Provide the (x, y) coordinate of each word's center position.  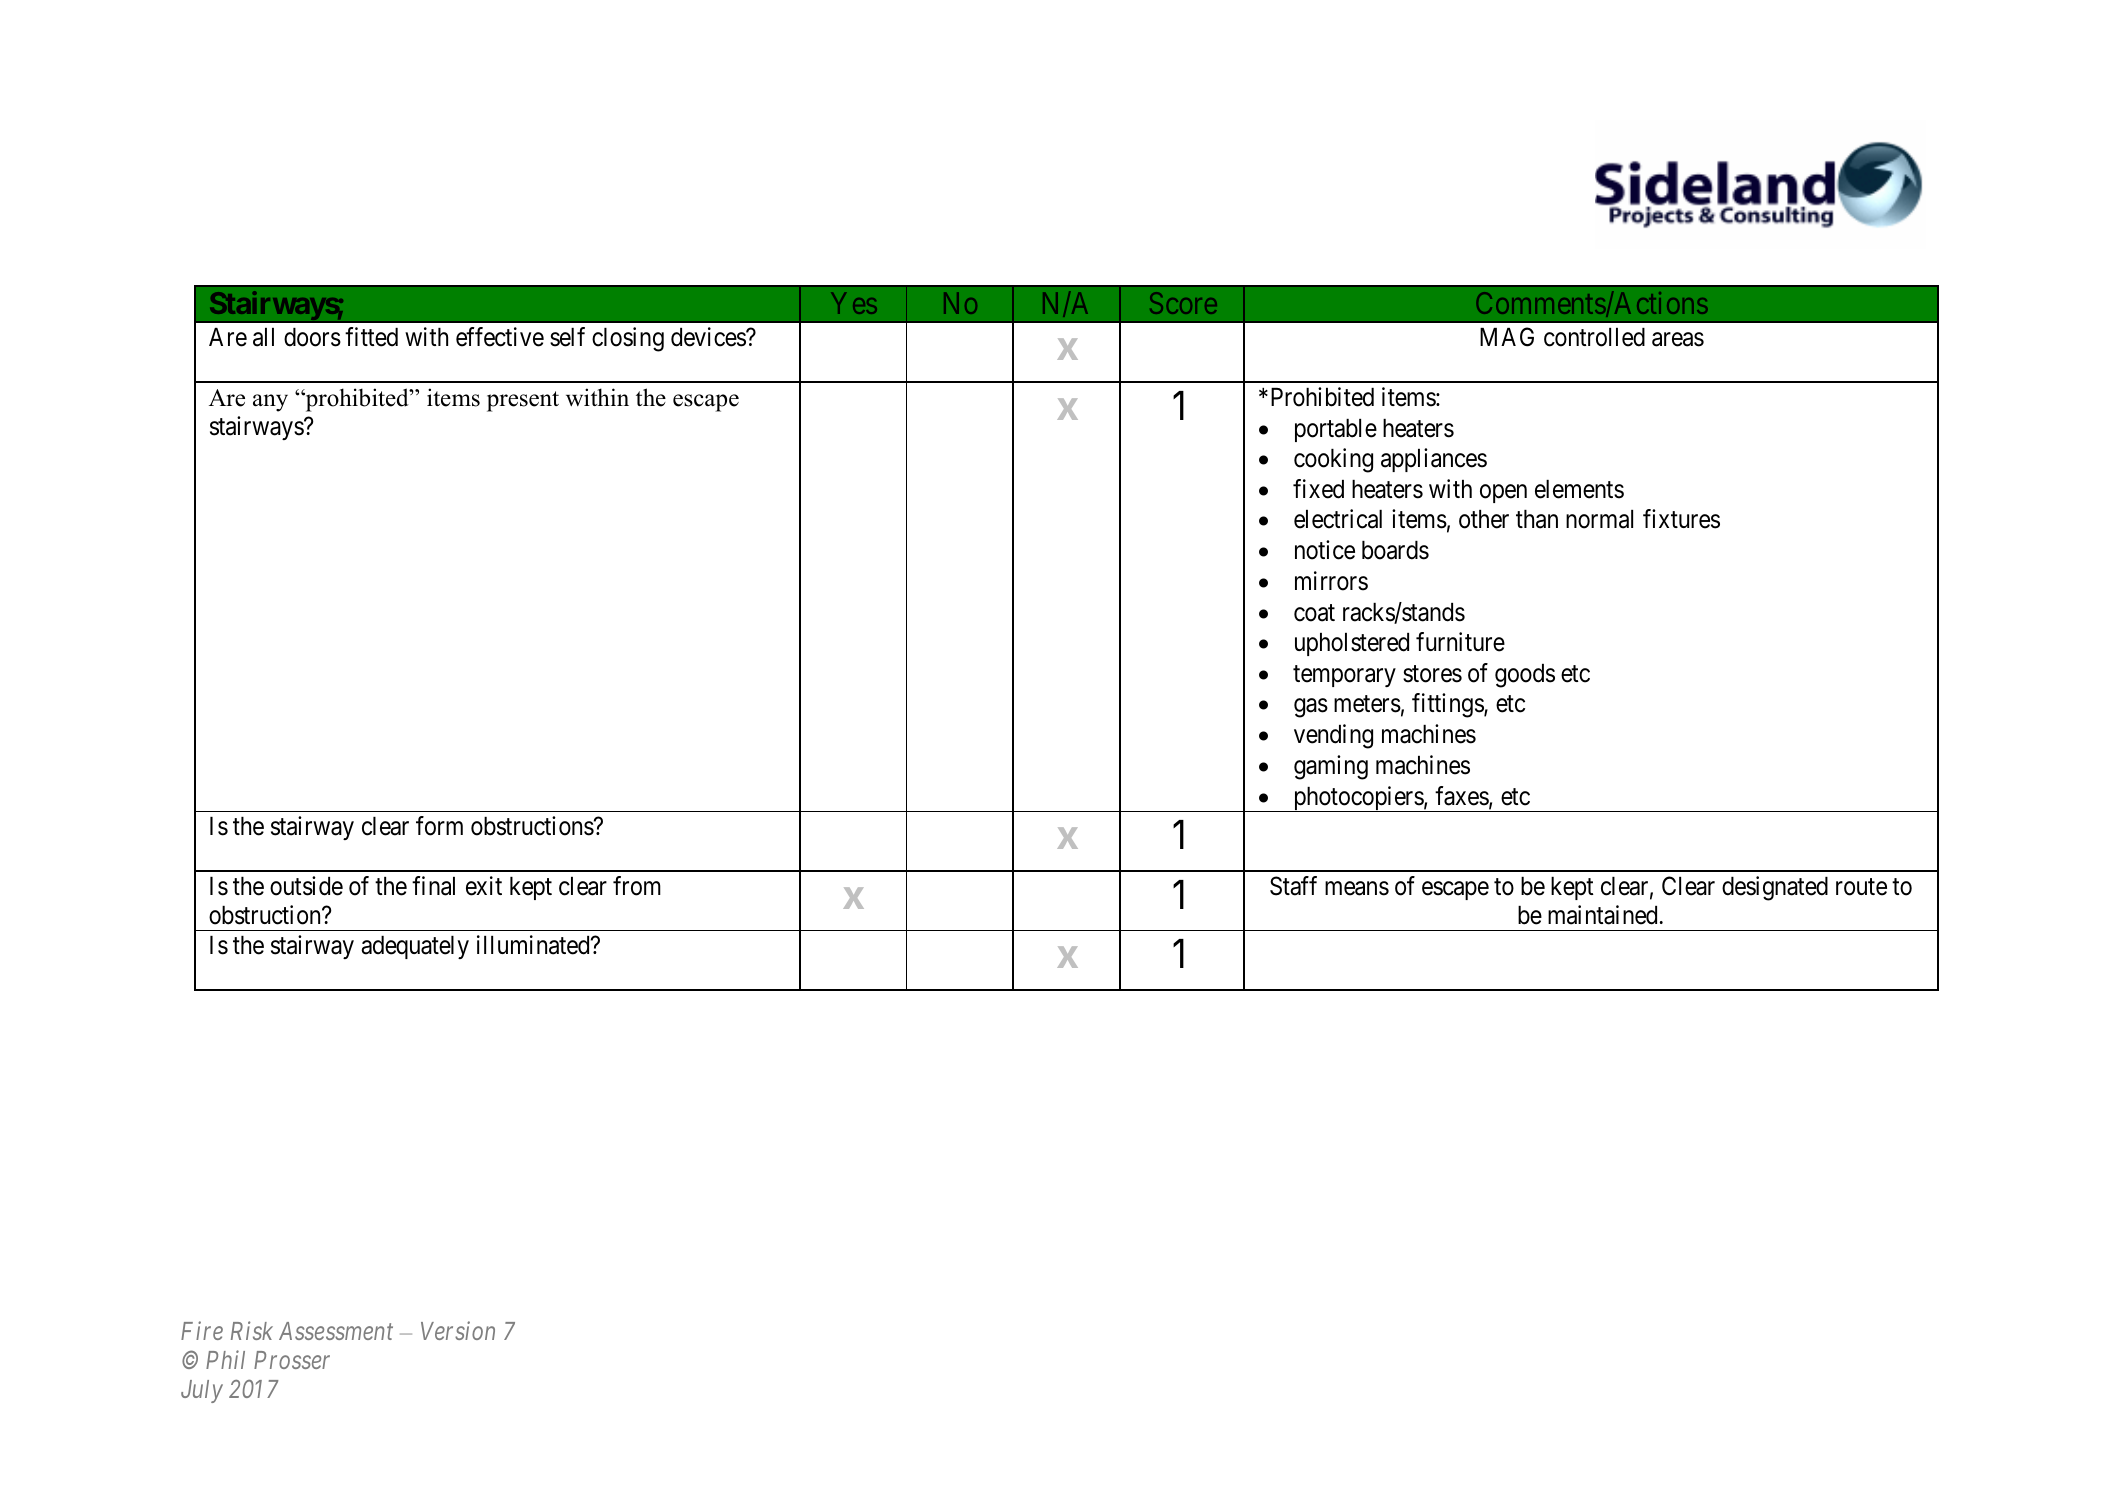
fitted (371, 337)
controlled (1594, 337)
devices (709, 337)
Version (458, 1331)
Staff (1293, 886)
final (433, 886)
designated (1775, 888)
